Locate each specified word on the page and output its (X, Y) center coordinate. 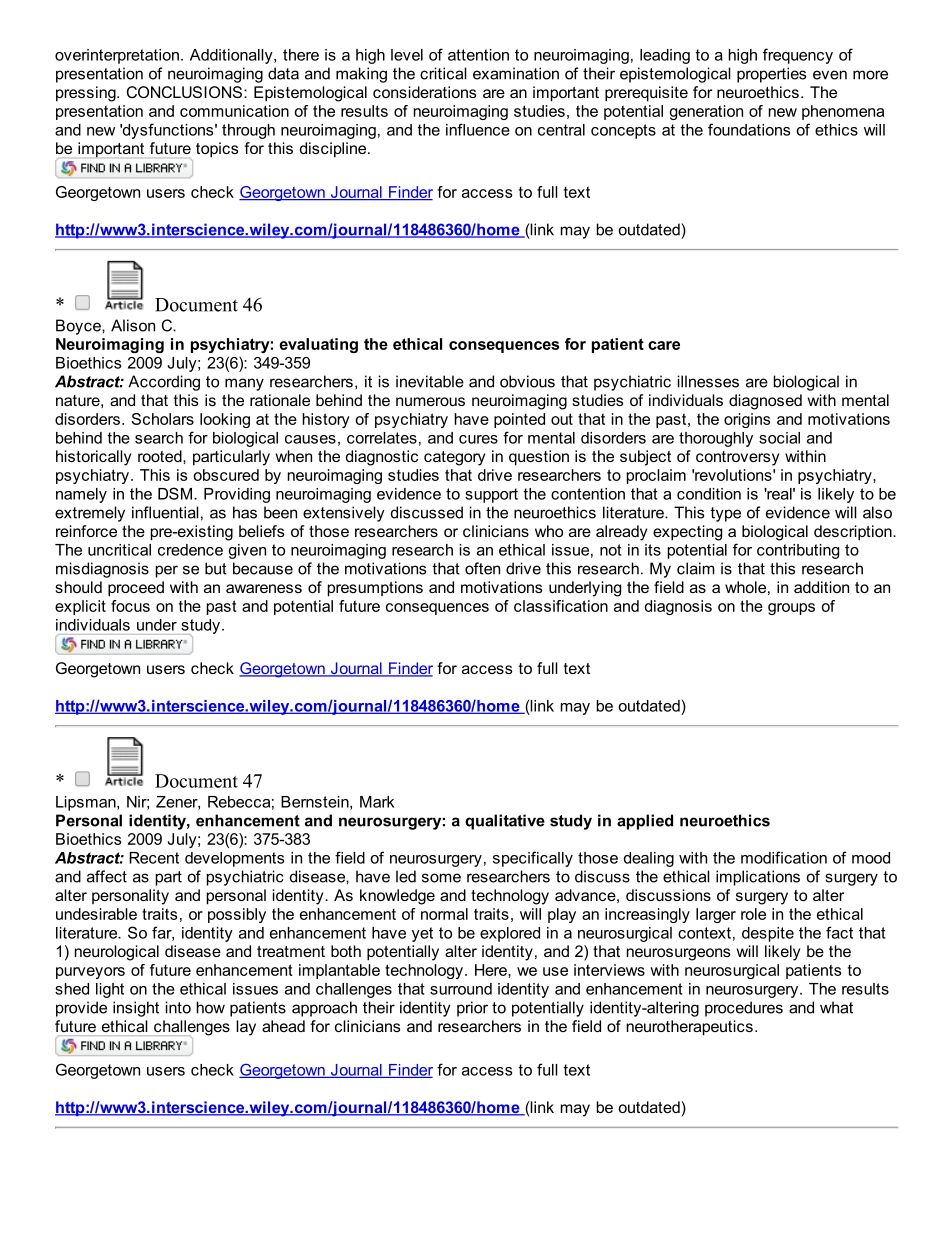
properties (771, 75)
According (164, 383)
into (178, 1007)
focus (130, 606)
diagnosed (765, 402)
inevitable (430, 381)
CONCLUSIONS (184, 92)
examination (516, 73)
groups (791, 609)
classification (561, 606)
